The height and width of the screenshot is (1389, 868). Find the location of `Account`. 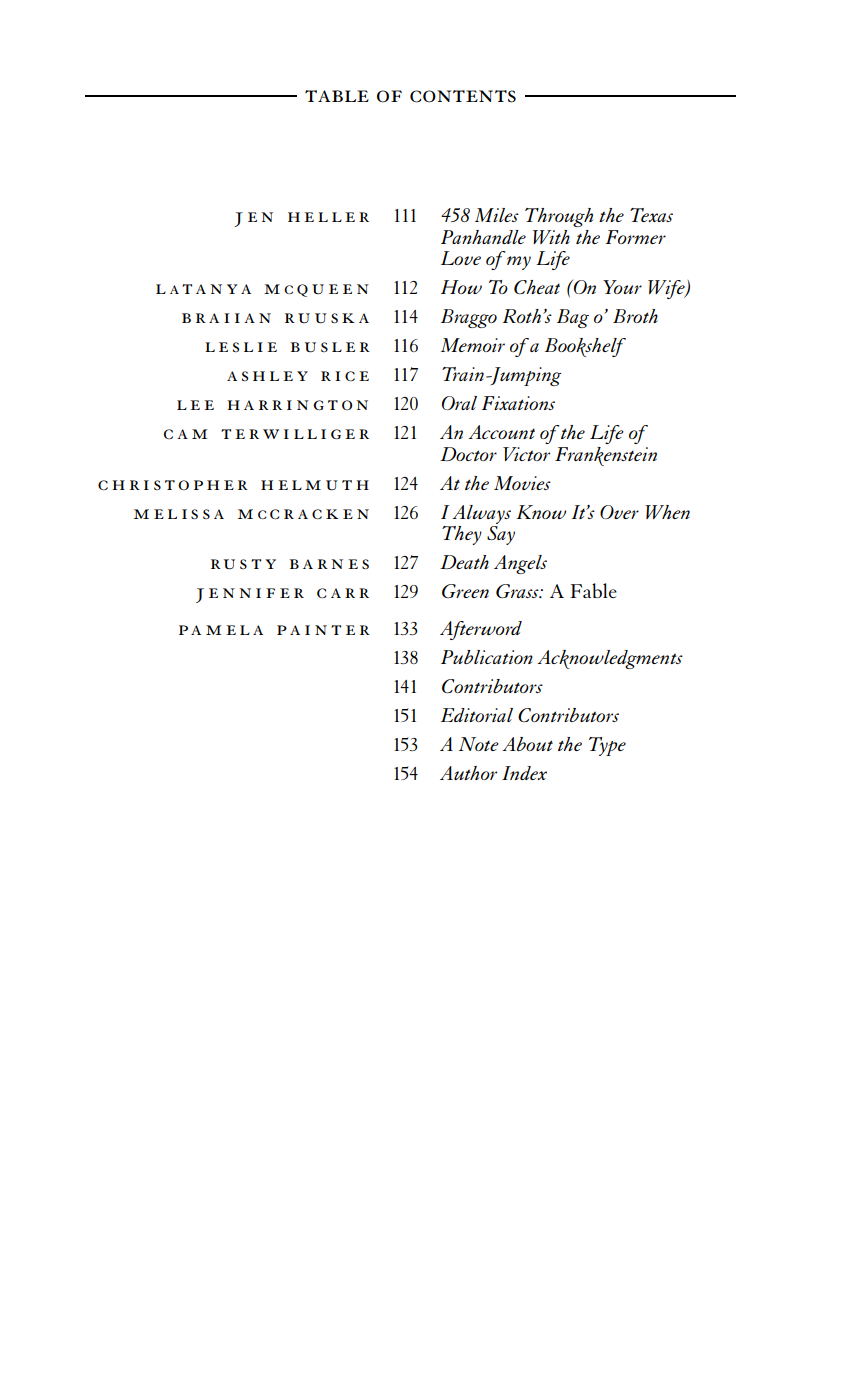

Account is located at coordinates (501, 432).
